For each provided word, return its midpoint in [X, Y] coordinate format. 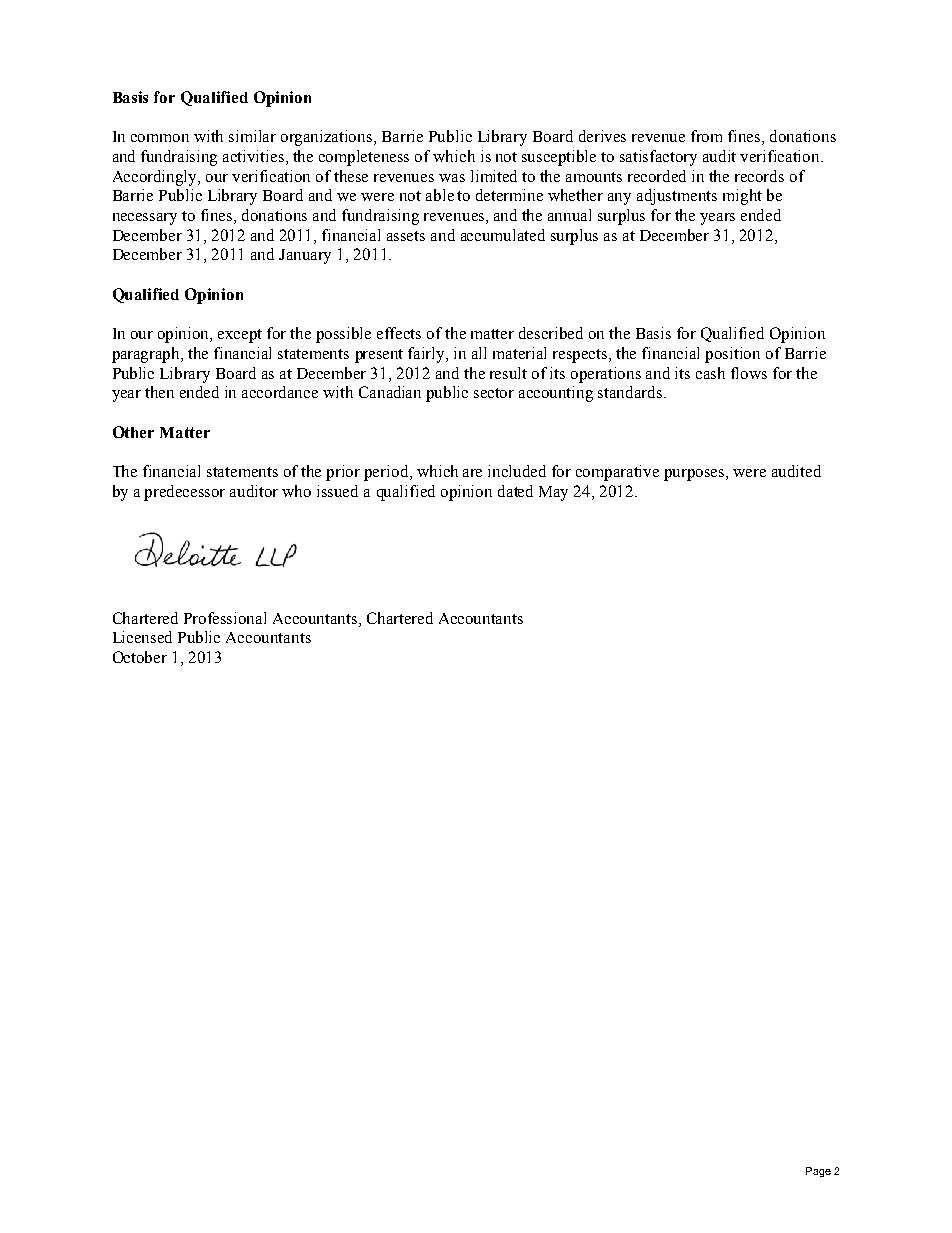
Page [818, 1172]
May [553, 493]
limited [494, 176]
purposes [695, 475]
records [759, 176]
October [140, 657]
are [472, 473]
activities [255, 157]
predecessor [184, 493]
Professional [225, 618]
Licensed [142, 637]
